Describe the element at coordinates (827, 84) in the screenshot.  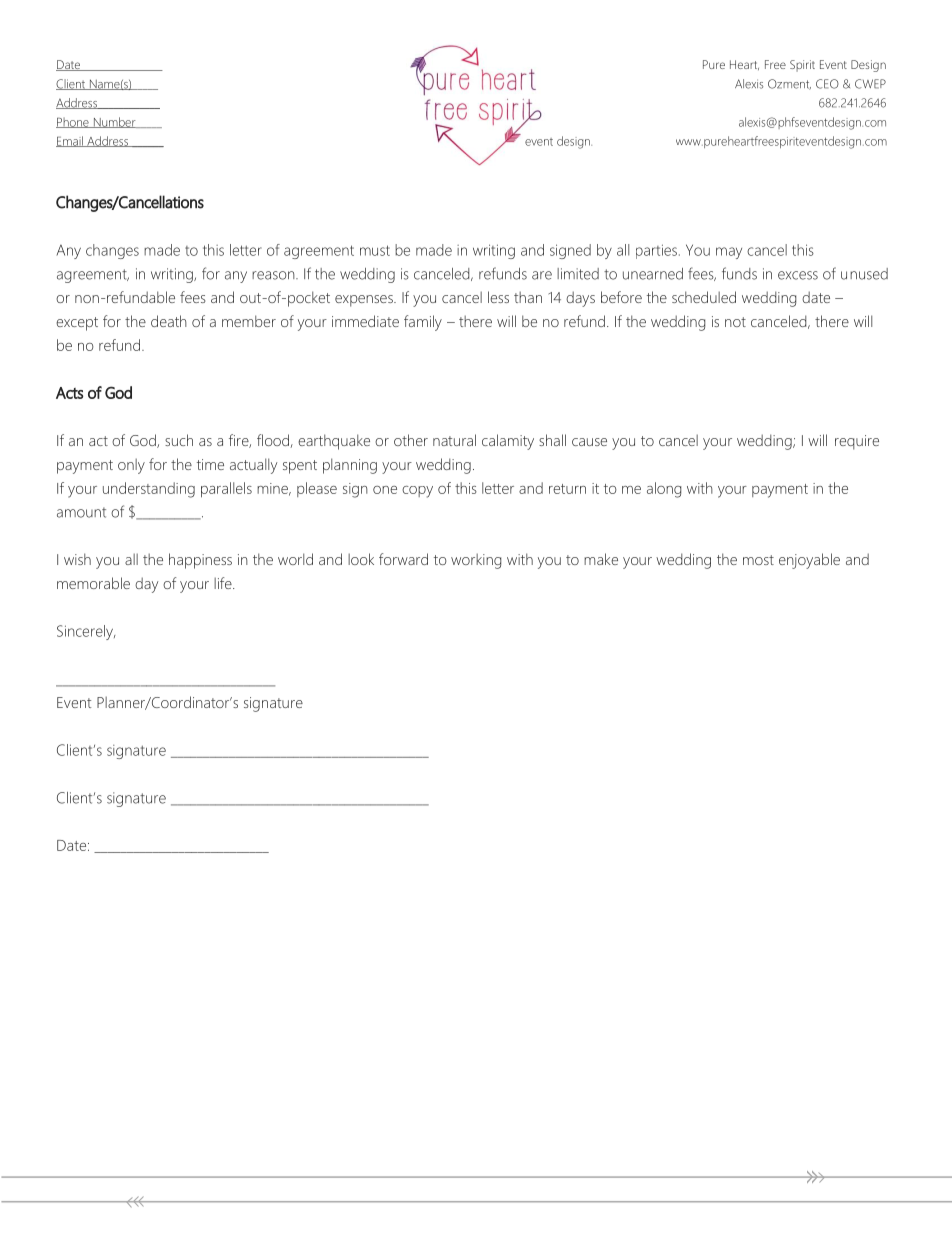
I see `CEO` at that location.
